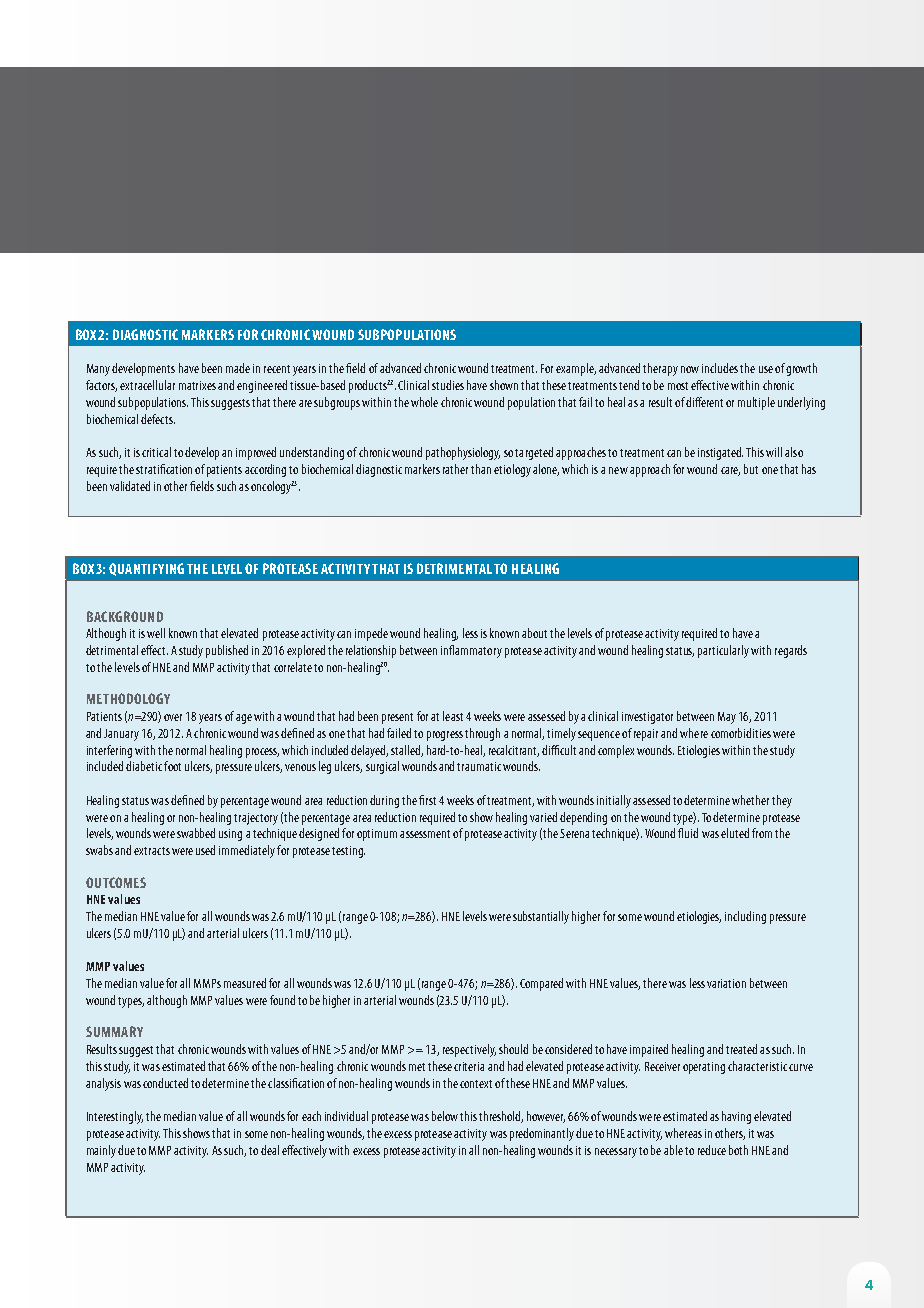 The height and width of the page is (1308, 924). I want to click on matrixes, so click(197, 385).
